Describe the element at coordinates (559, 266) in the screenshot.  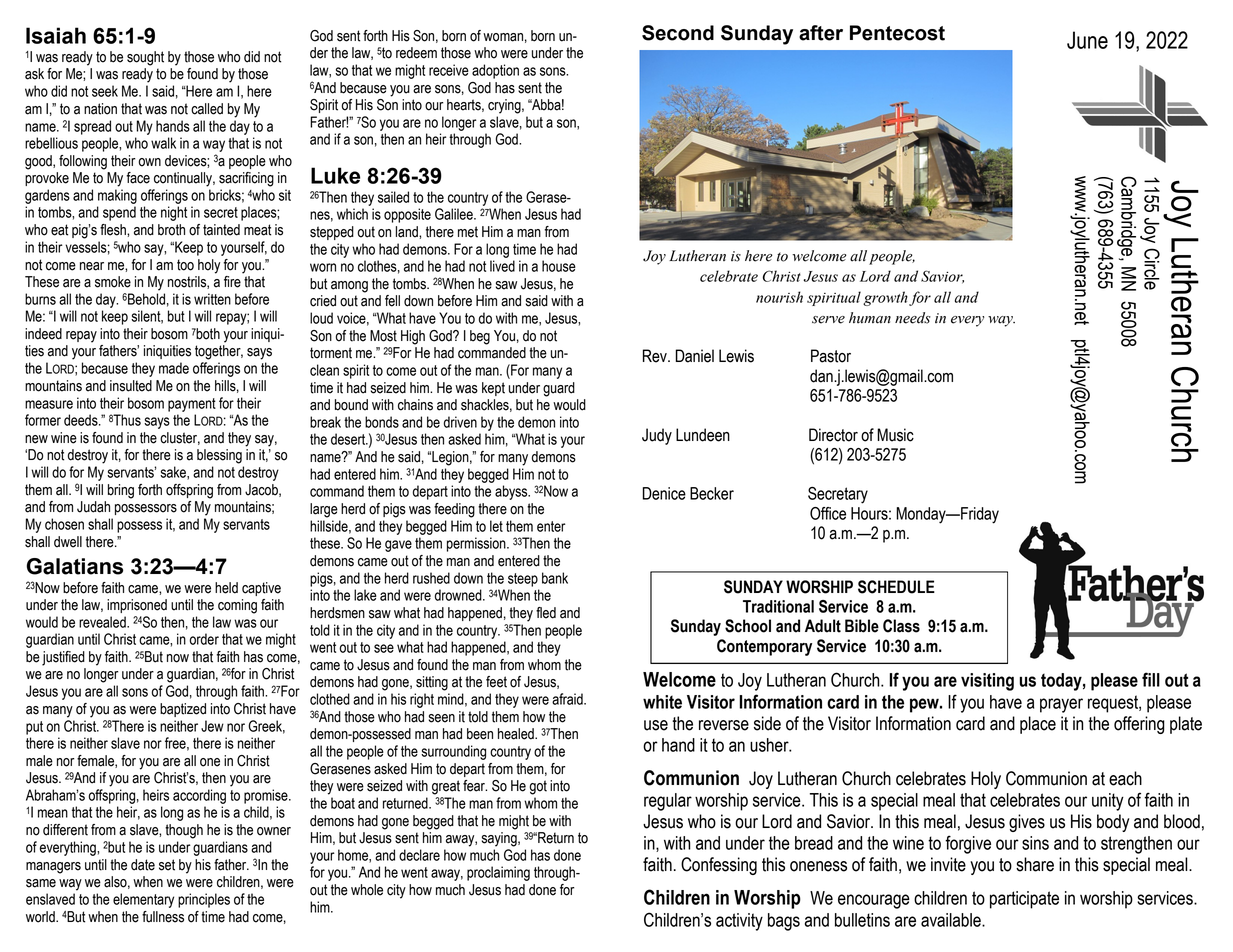
I see `house` at that location.
